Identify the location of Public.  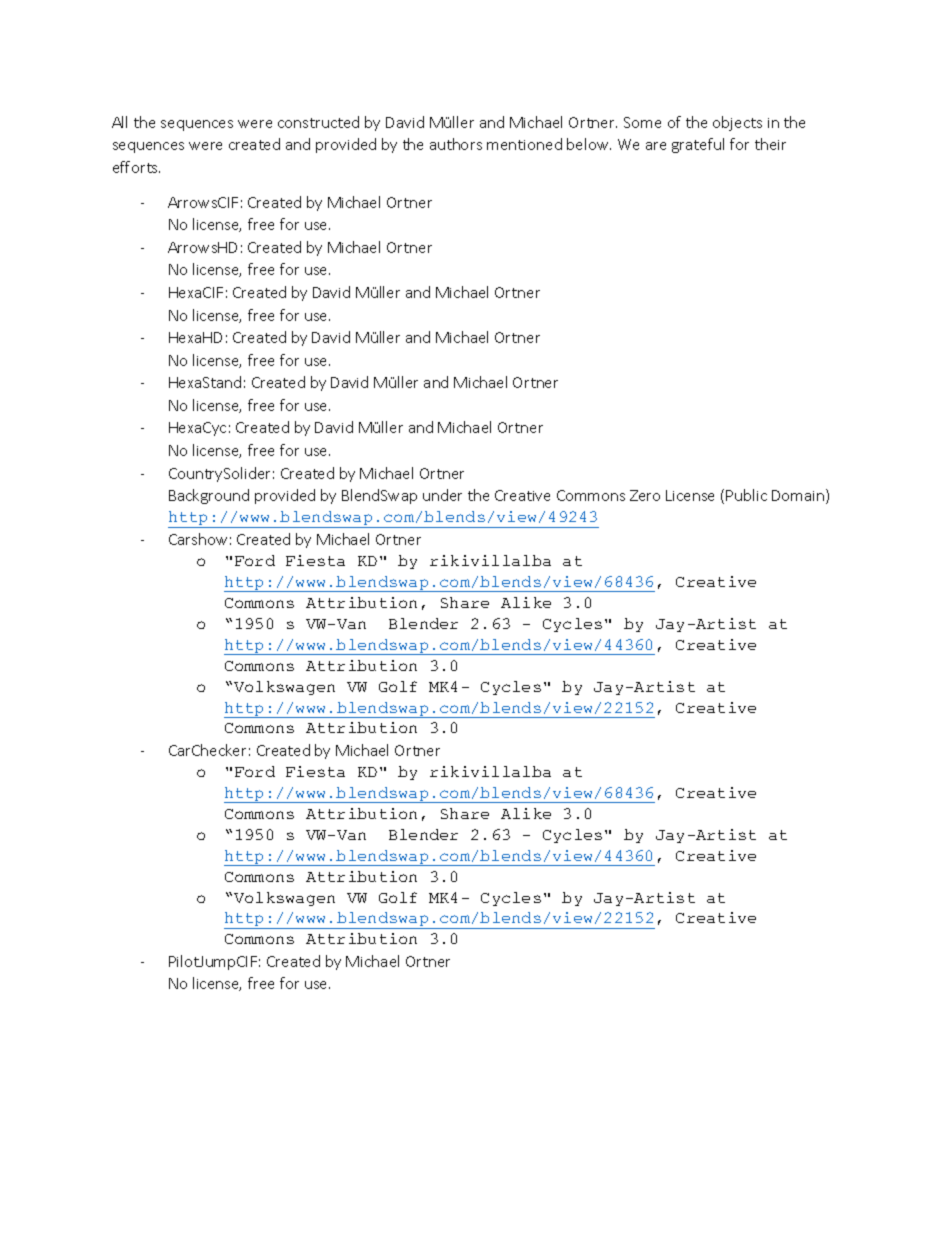
(746, 495).
